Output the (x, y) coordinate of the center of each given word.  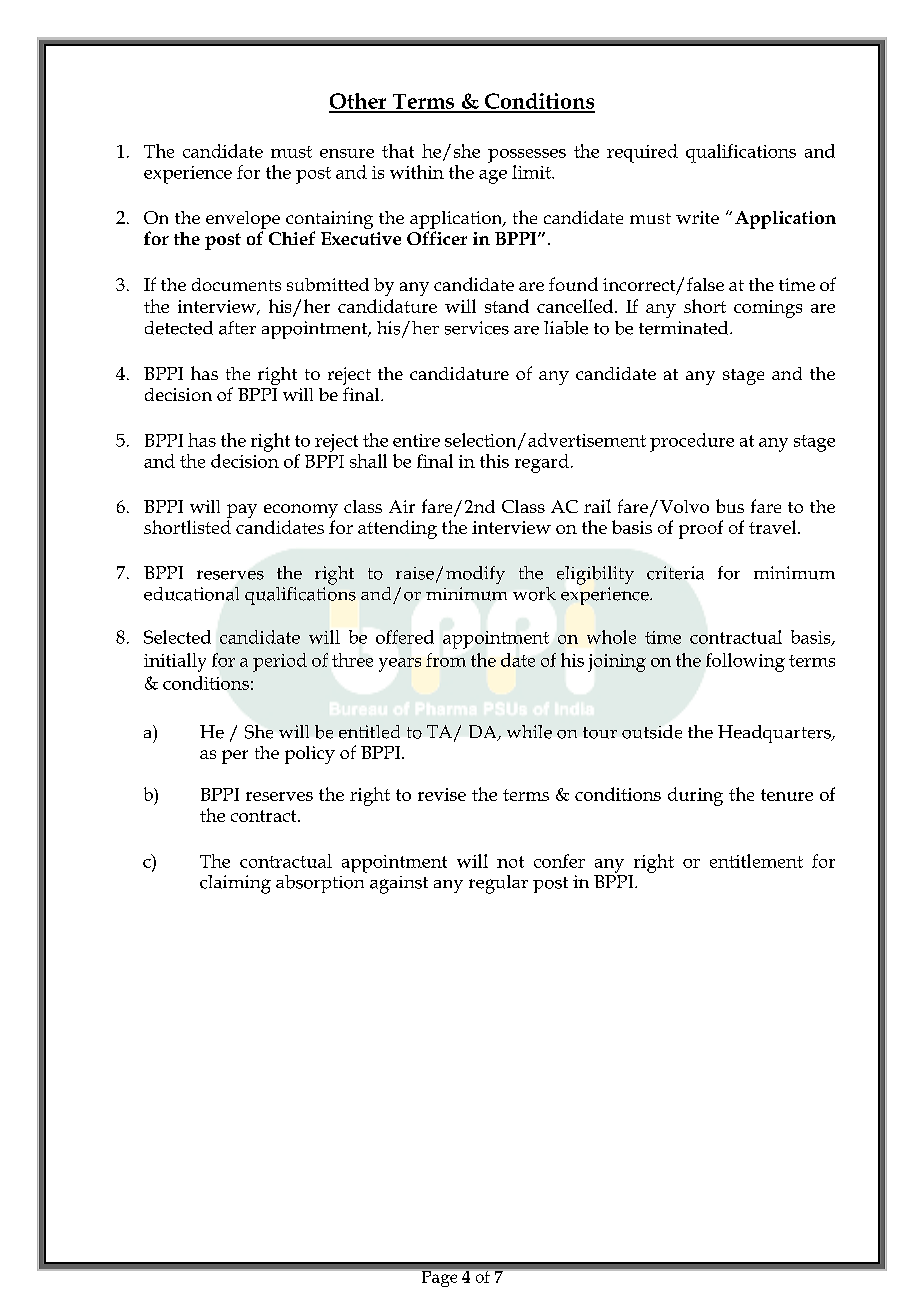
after (237, 328)
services (477, 328)
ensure (347, 153)
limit (532, 172)
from (446, 660)
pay (242, 512)
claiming (235, 884)
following (745, 662)
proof (701, 529)
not (510, 862)
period (280, 662)
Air (402, 506)
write (697, 217)
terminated (685, 328)
